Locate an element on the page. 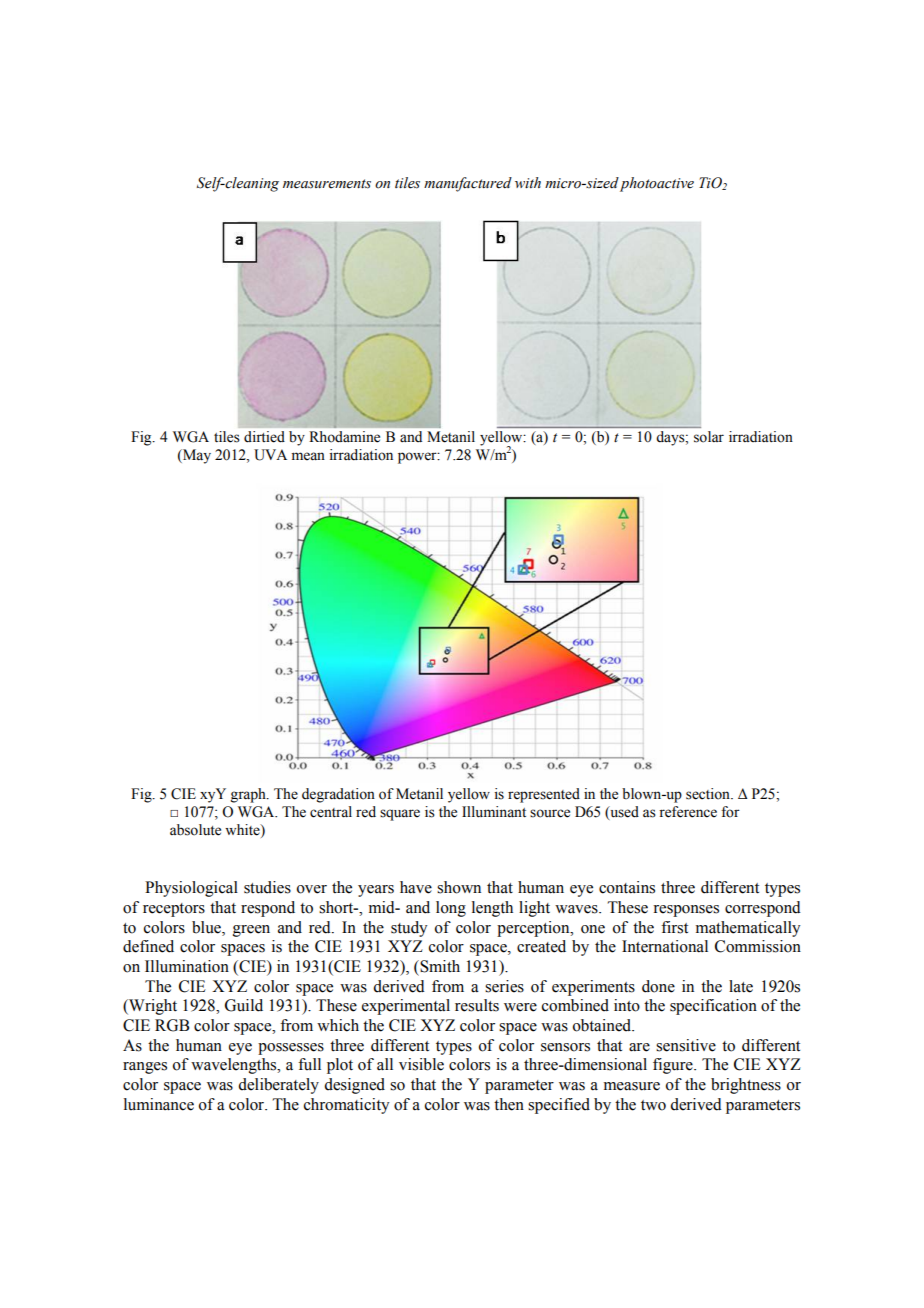 The image size is (924, 1308). graph is located at coordinates (249, 795).
